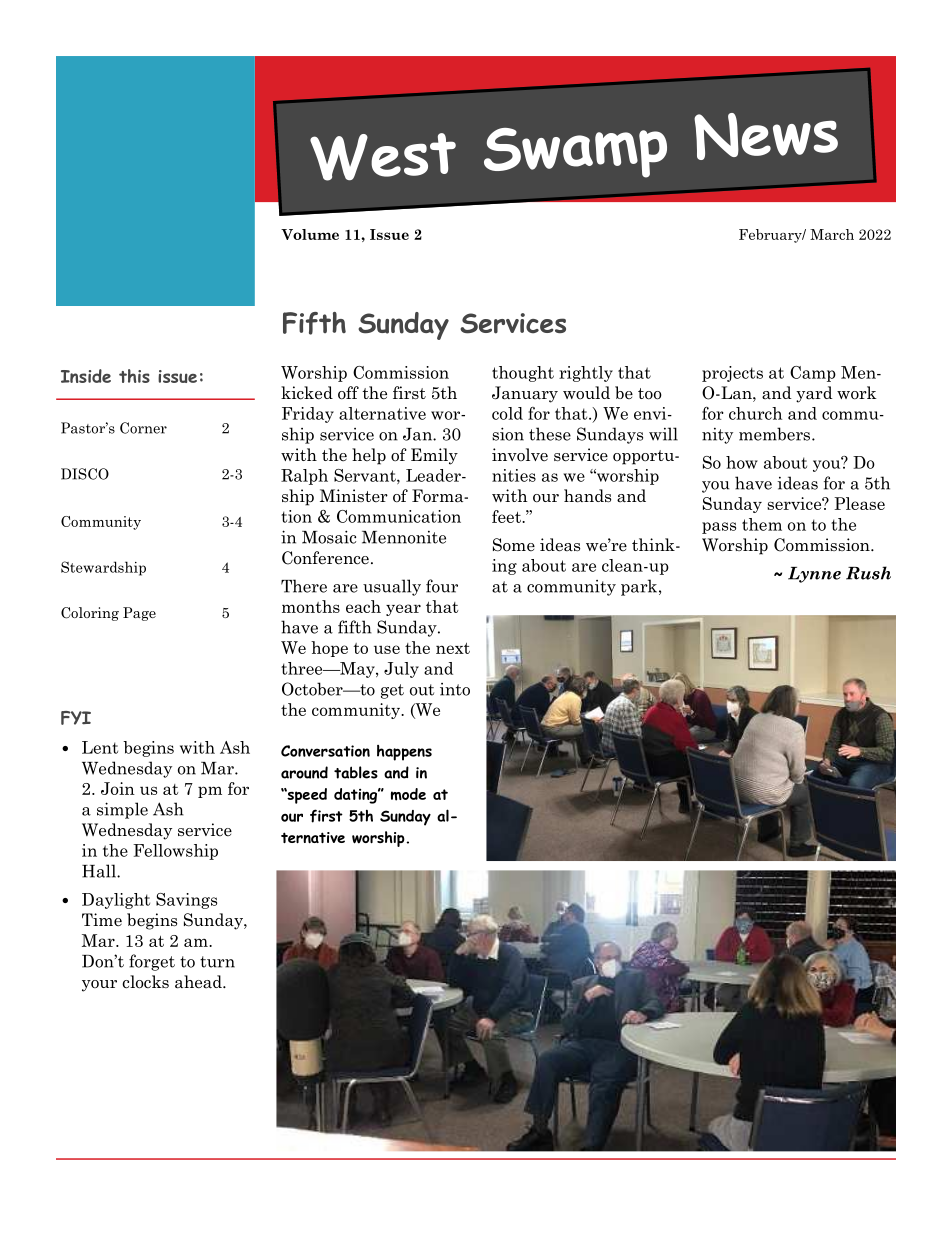  I want to click on turn, so click(217, 962).
